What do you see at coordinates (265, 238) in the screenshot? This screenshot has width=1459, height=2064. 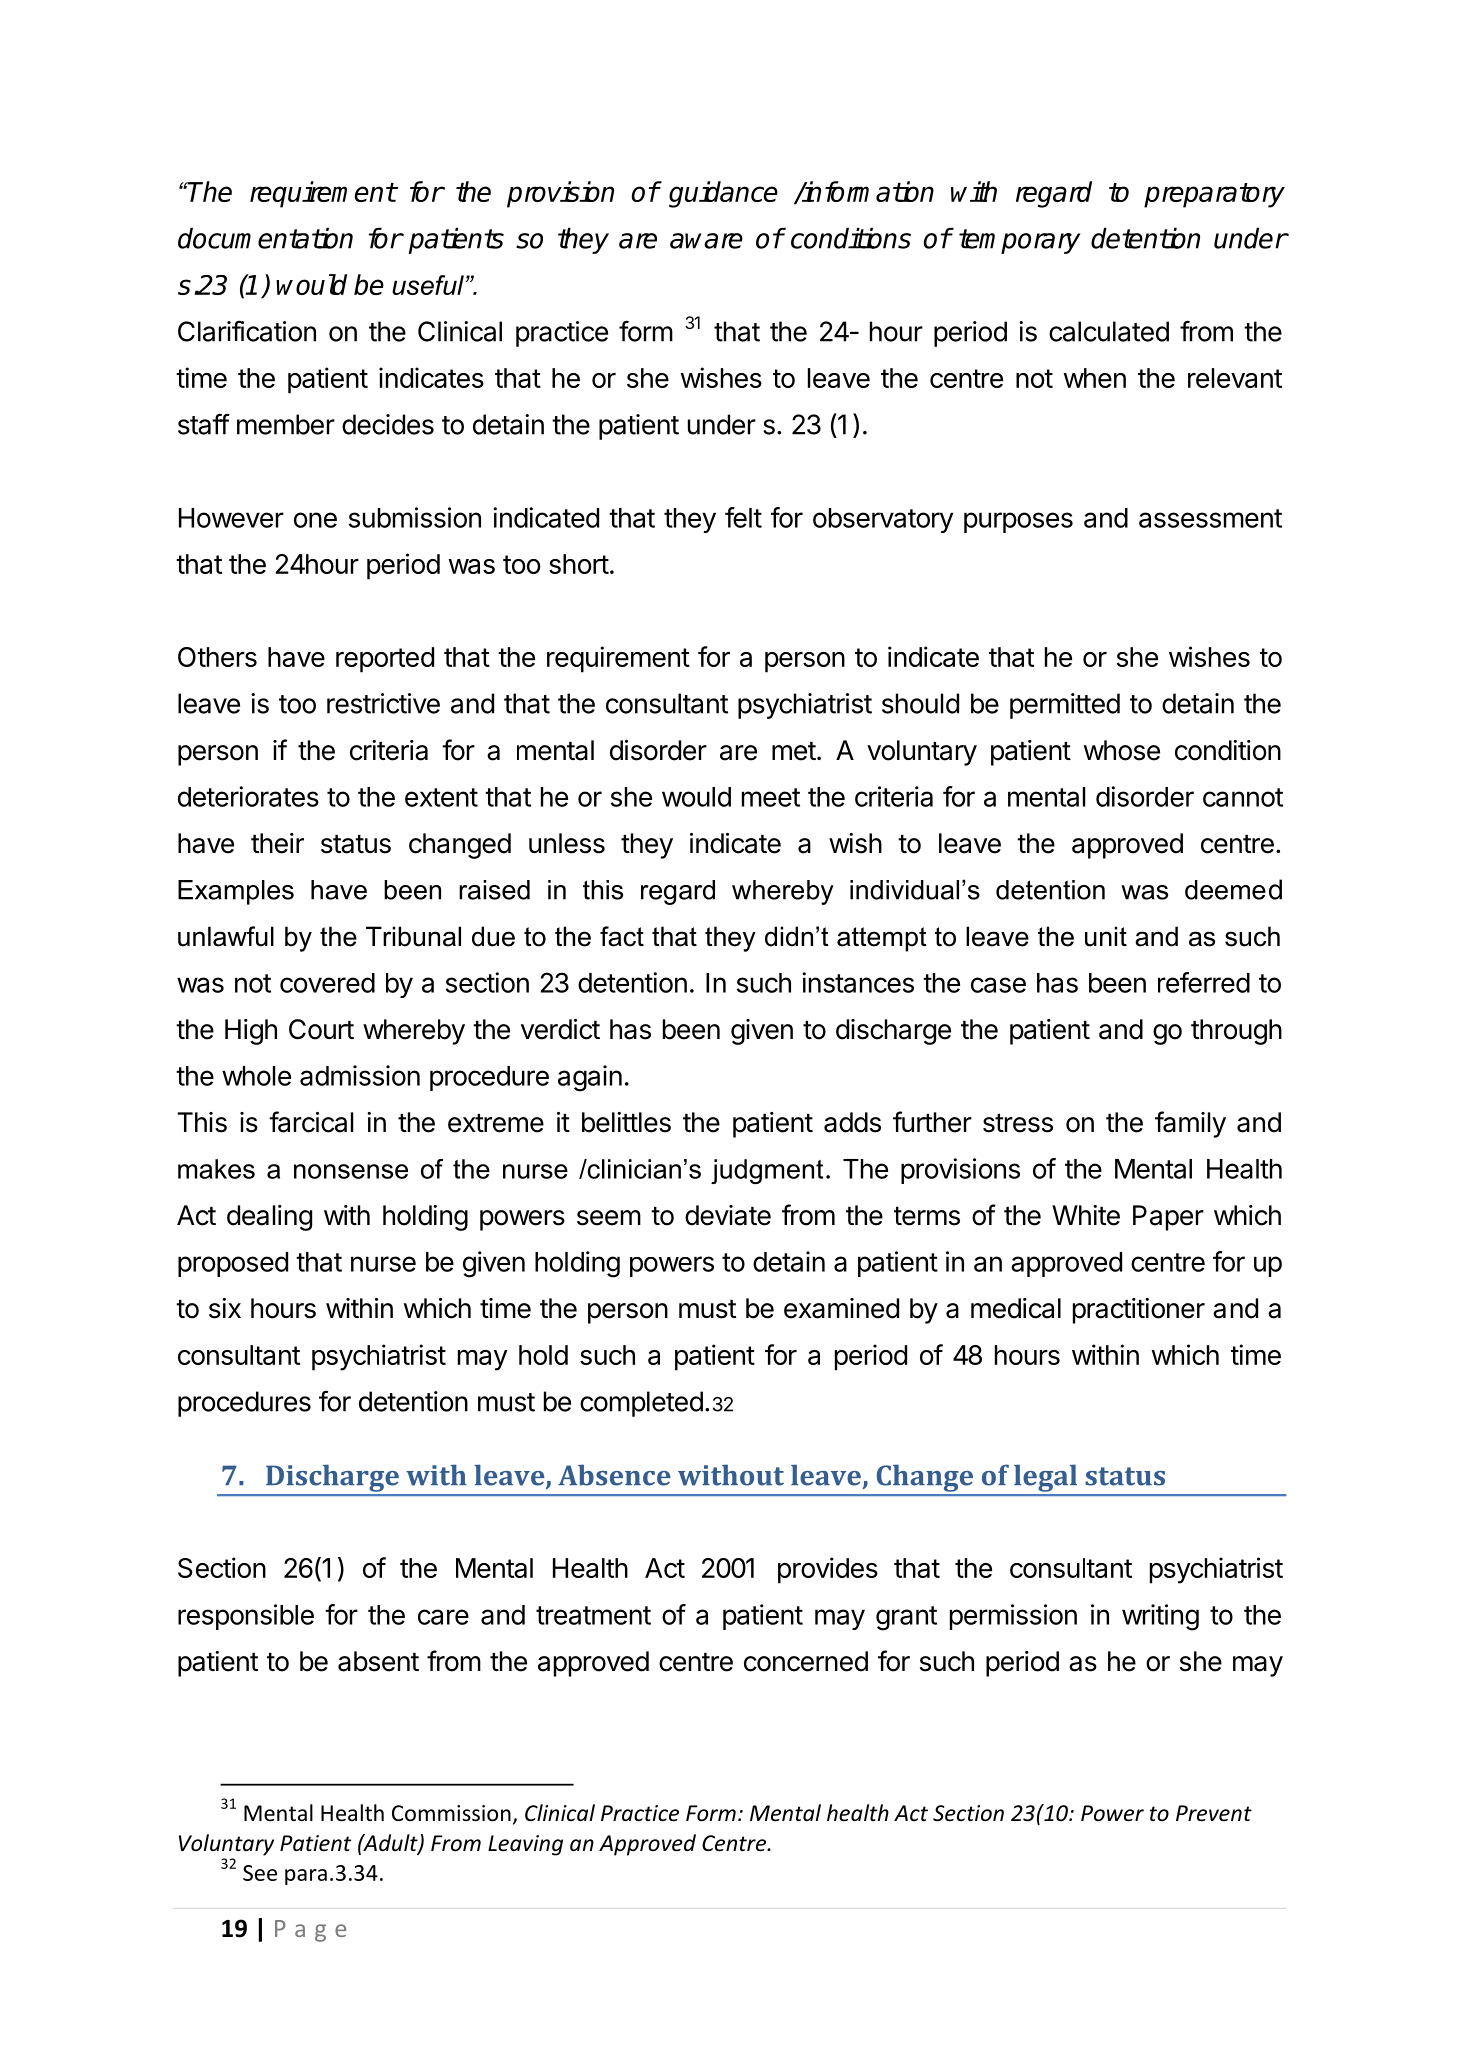 I see `documentation` at bounding box center [265, 238].
